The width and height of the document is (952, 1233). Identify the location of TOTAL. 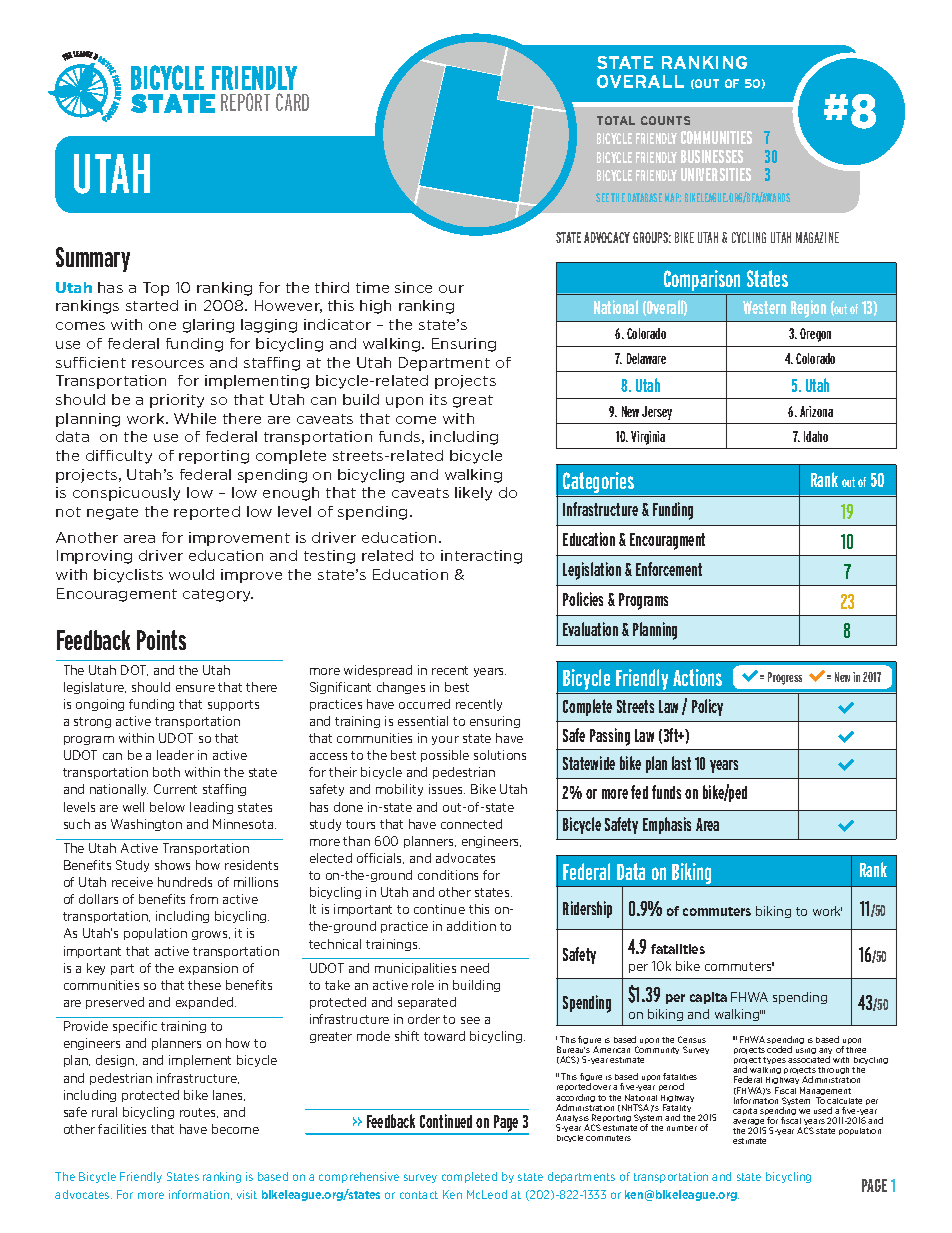
(616, 120).
